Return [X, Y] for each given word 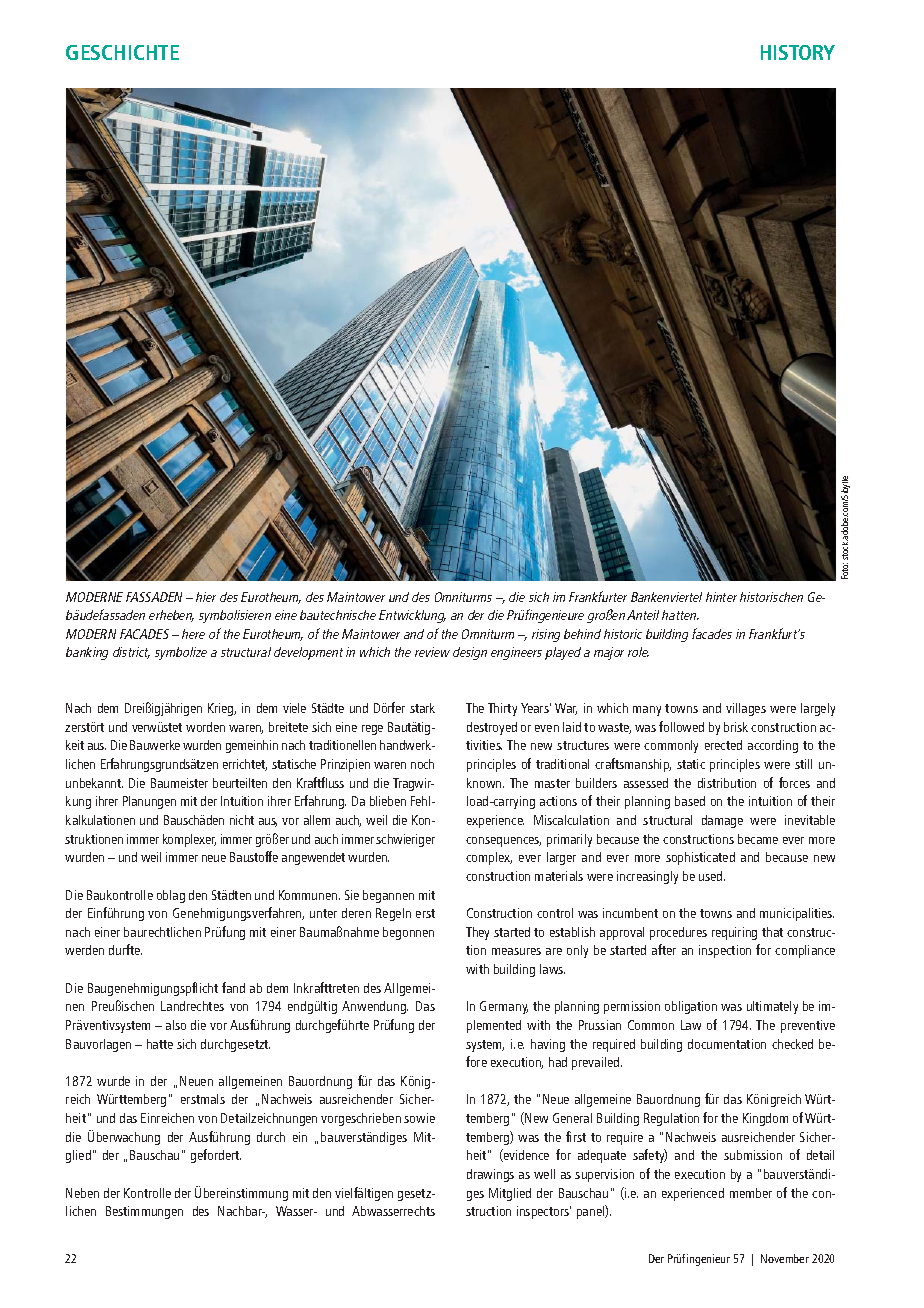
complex [489, 858]
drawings [490, 1175]
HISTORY [798, 52]
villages [746, 709]
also [176, 1025]
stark [422, 708]
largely [818, 709]
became [758, 839]
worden [205, 727]
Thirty [502, 709]
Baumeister [179, 783]
